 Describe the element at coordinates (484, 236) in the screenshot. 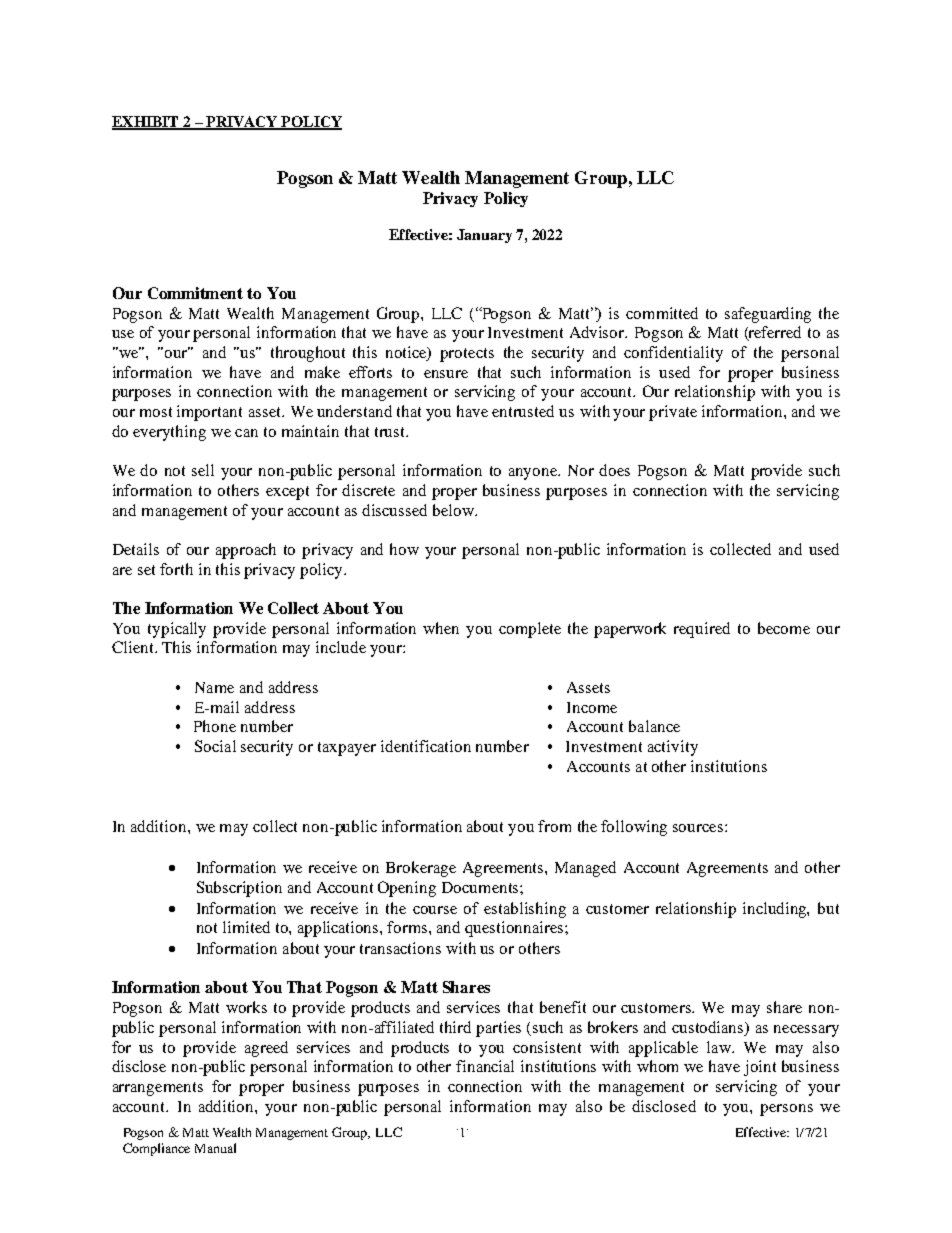

I see `January` at that location.
